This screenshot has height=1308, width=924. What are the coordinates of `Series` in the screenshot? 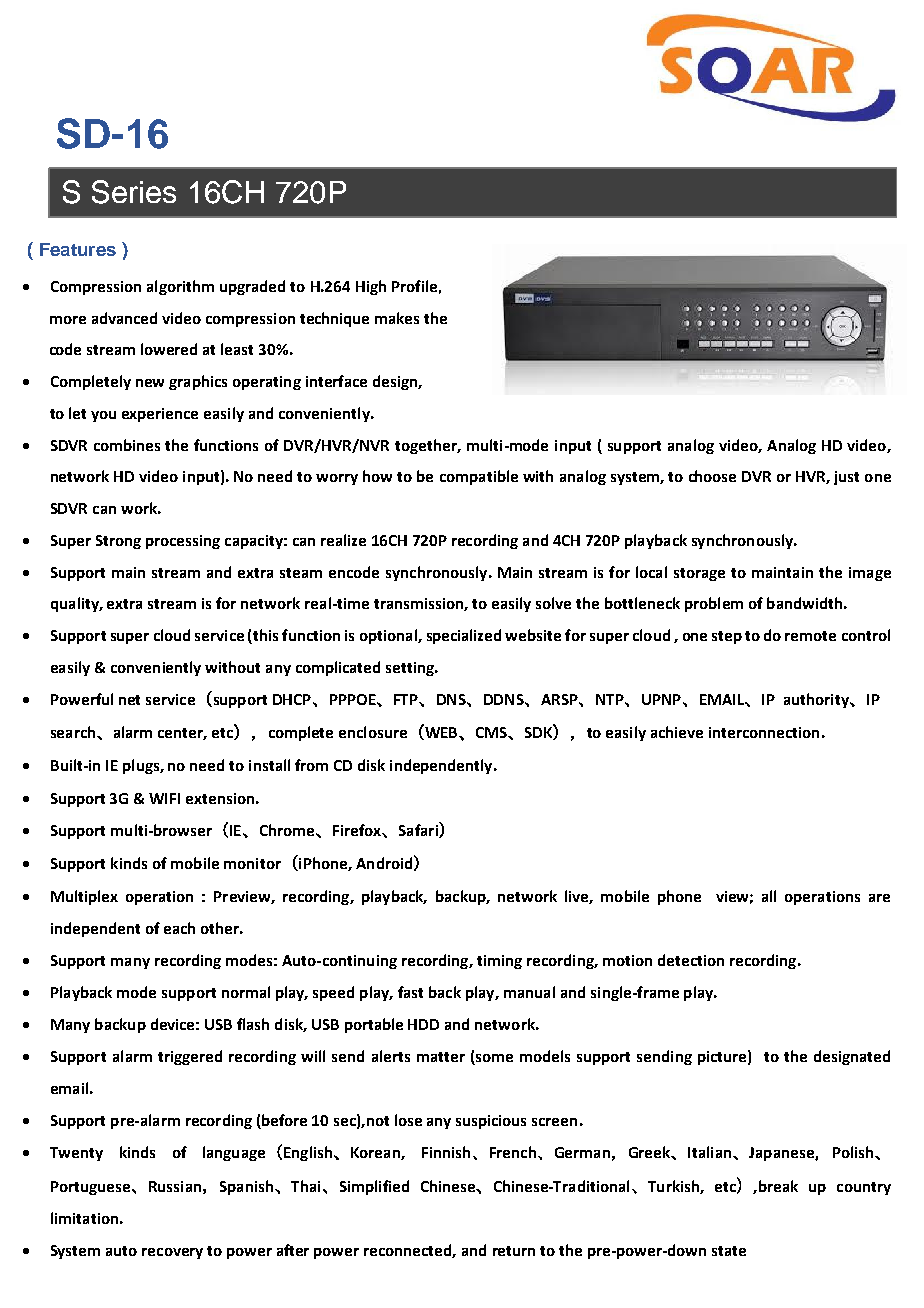 It's located at (134, 192).
